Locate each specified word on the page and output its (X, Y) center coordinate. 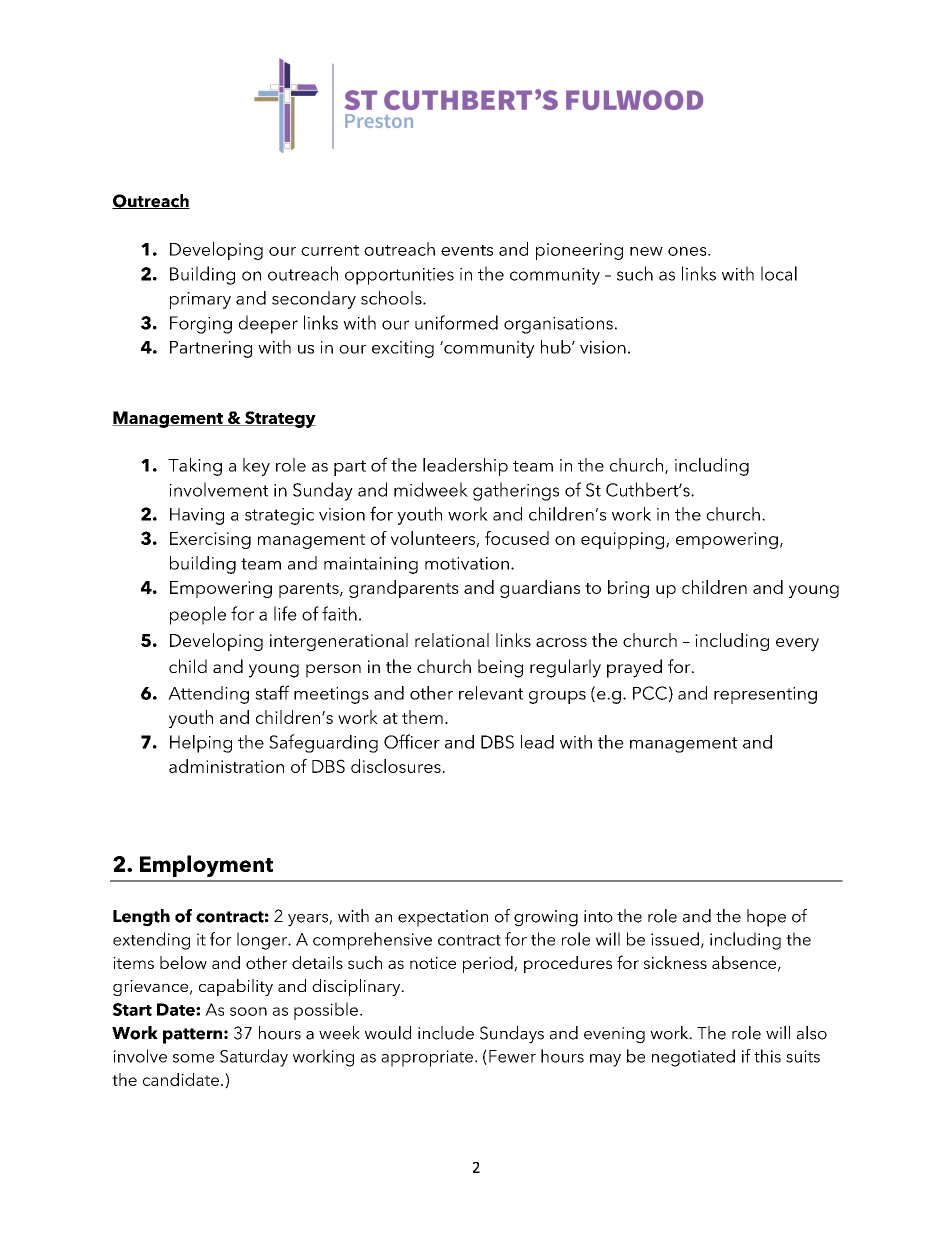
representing (765, 695)
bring (628, 589)
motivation (467, 563)
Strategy (279, 419)
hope (766, 918)
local (779, 273)
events (467, 250)
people (198, 615)
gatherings (516, 491)
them (422, 717)
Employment (206, 866)
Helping (201, 744)
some (193, 1058)
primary (200, 300)
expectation (443, 918)
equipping (624, 540)
